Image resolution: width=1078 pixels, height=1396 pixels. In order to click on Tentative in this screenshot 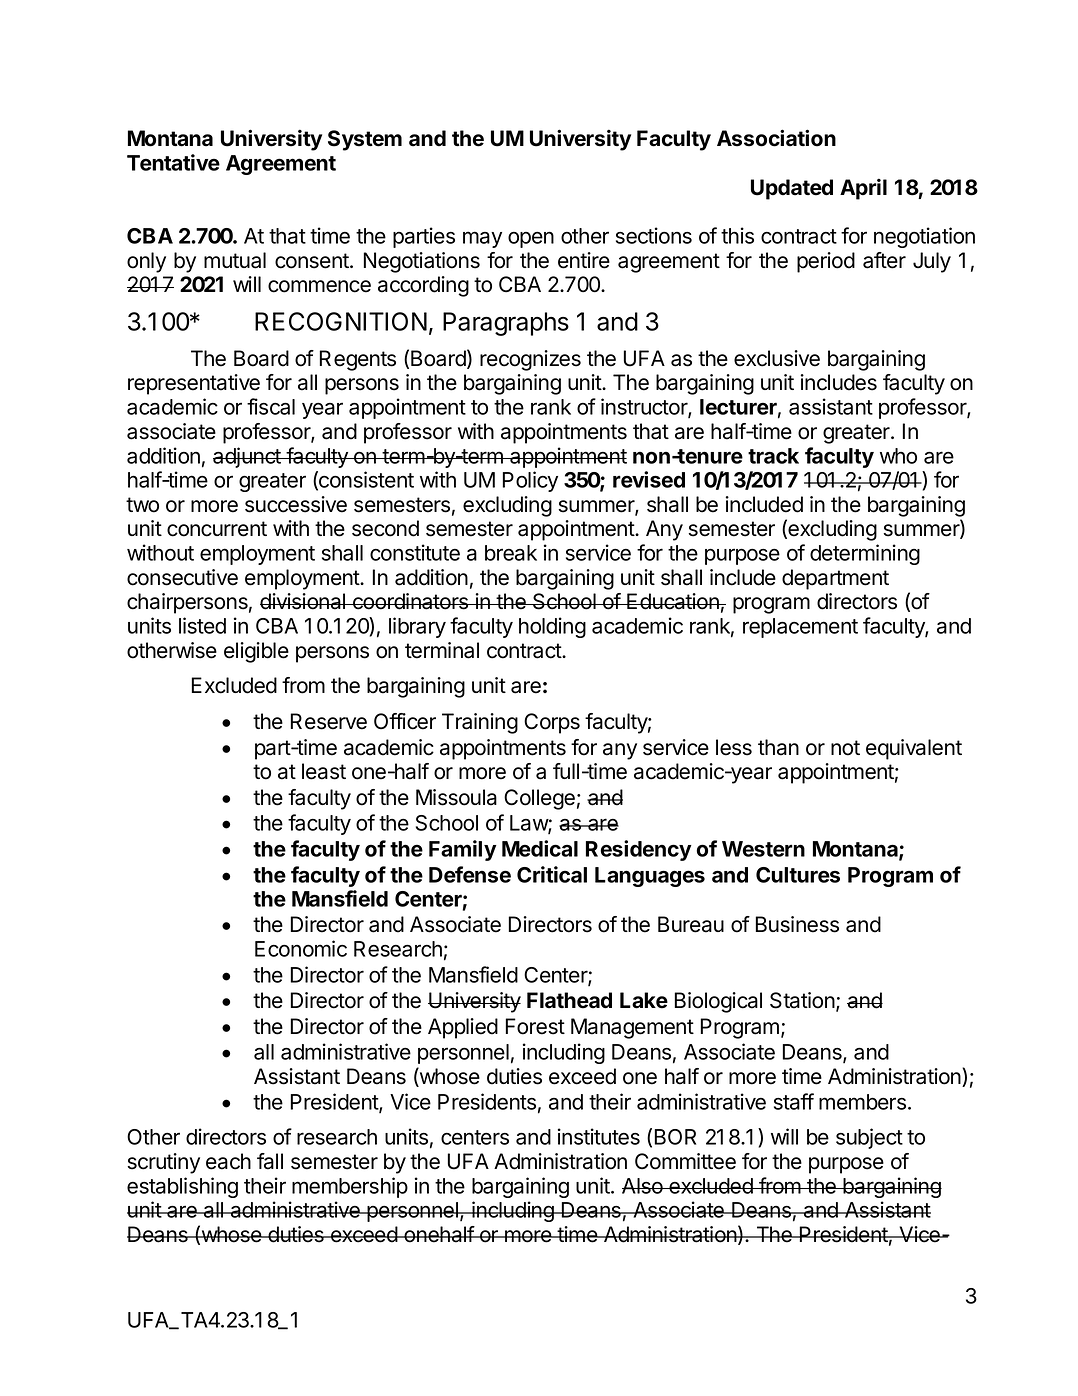, I will do `click(173, 162)`.
